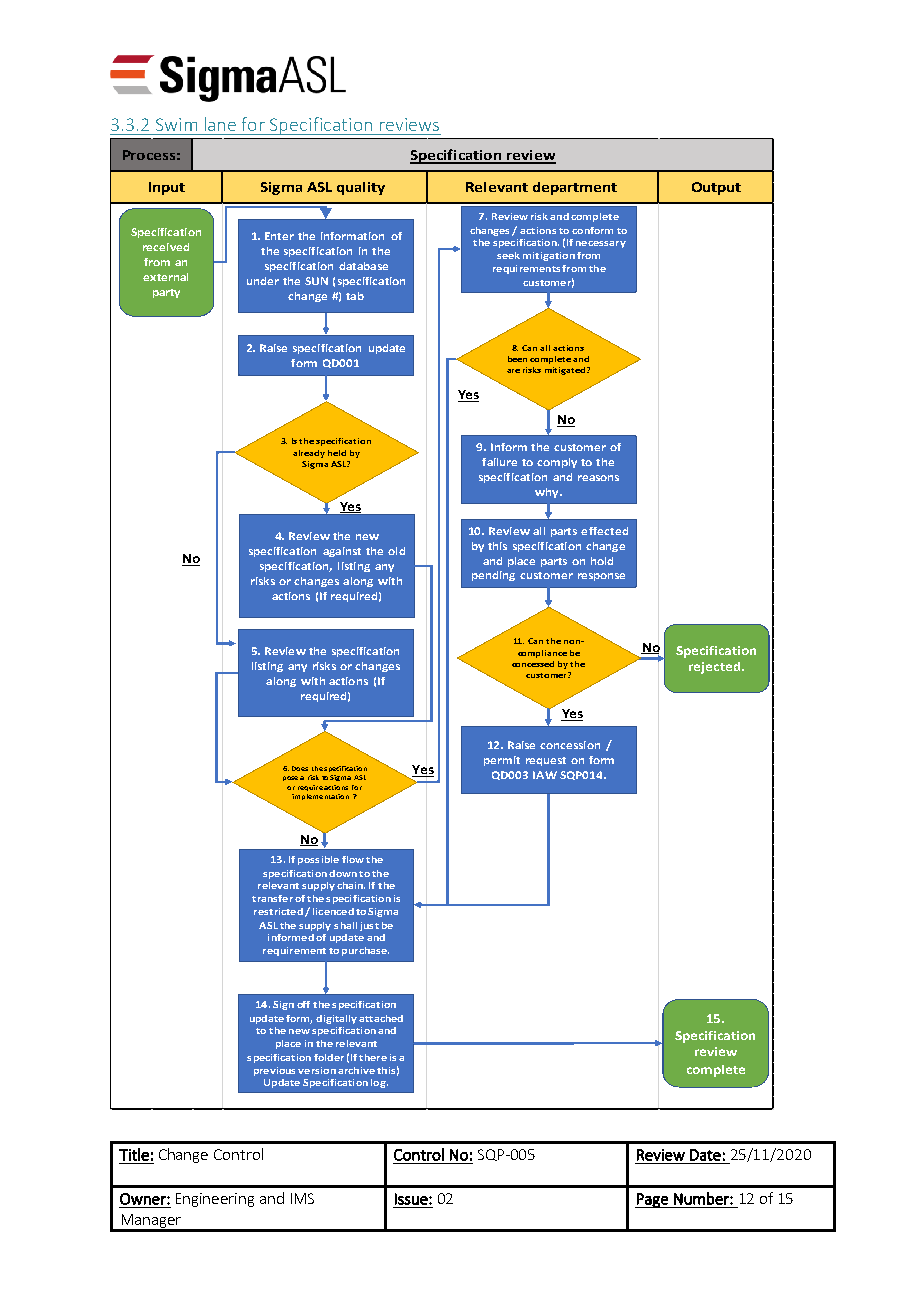  I want to click on reasons, so click(598, 478).
